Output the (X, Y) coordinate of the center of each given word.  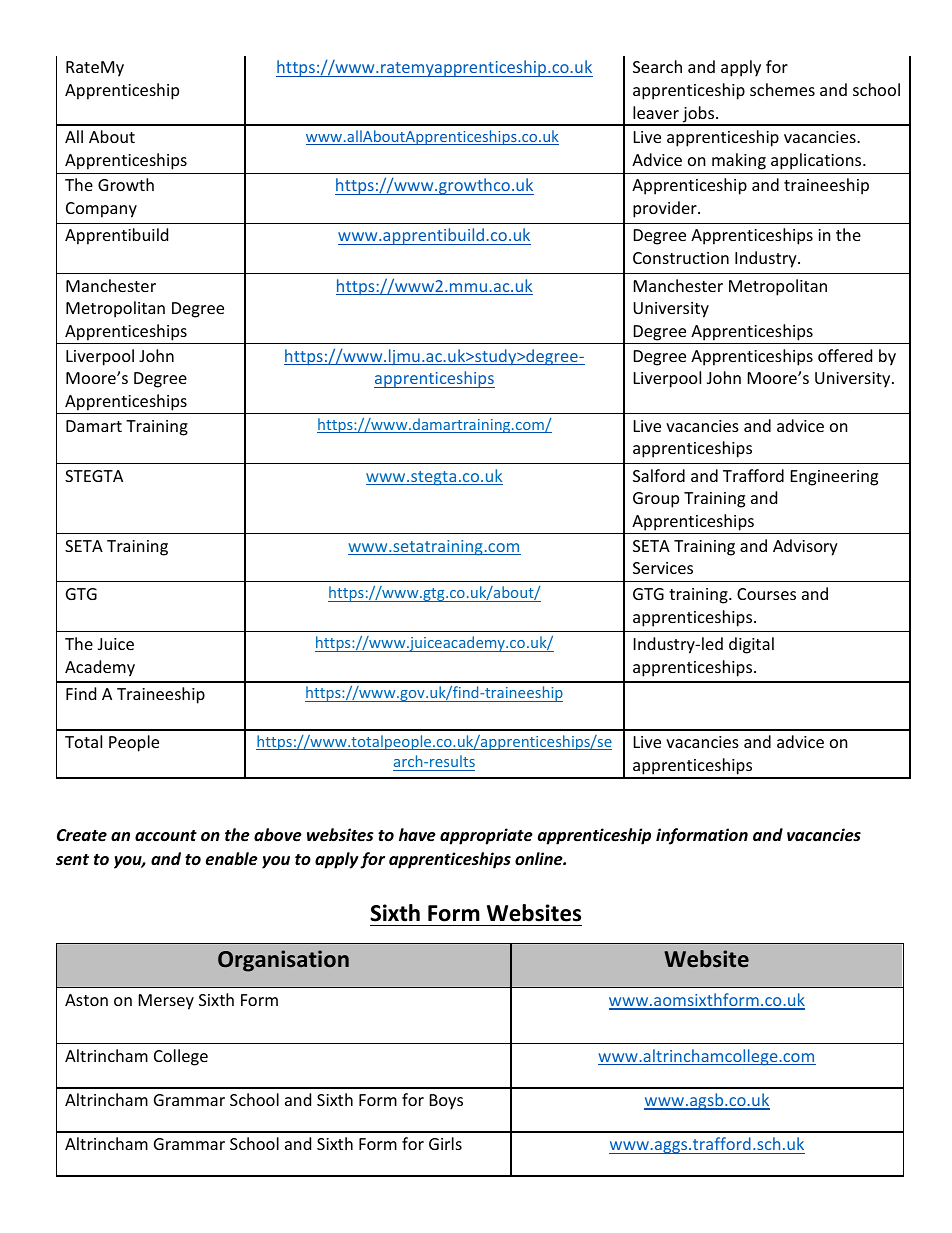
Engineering (834, 478)
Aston (86, 1000)
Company (101, 210)
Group (656, 500)
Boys (446, 1102)
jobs (699, 115)
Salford (659, 475)
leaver (656, 112)
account (166, 836)
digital (751, 645)
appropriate (486, 836)
